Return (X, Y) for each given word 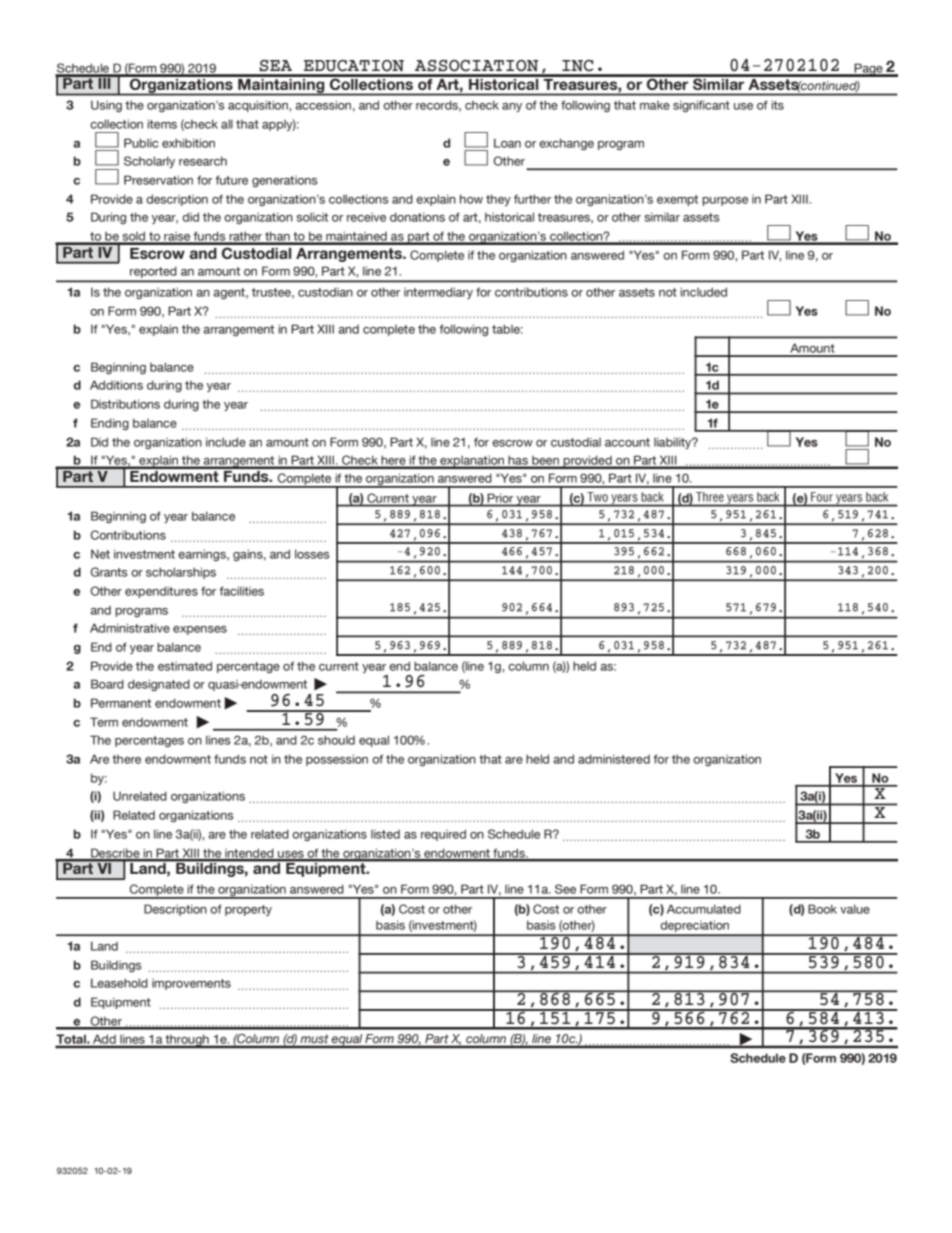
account (627, 442)
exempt (677, 200)
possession (337, 760)
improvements (191, 984)
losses (312, 554)
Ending (110, 424)
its (777, 105)
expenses (200, 630)
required (443, 835)
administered (614, 759)
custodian (325, 292)
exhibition (188, 143)
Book (822, 909)
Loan (507, 143)
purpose (725, 201)
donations (417, 217)
